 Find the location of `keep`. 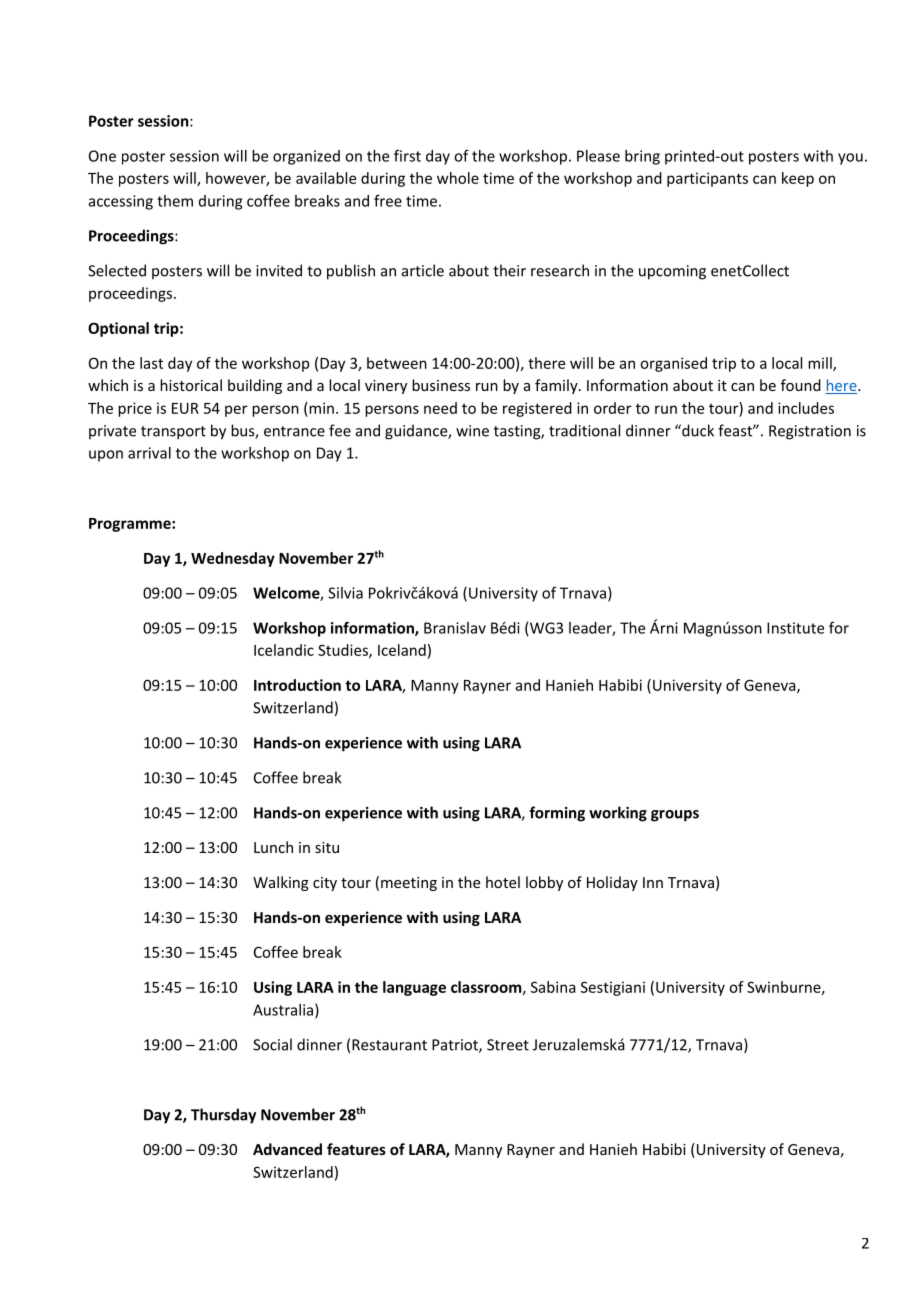

keep is located at coordinates (798, 179).
